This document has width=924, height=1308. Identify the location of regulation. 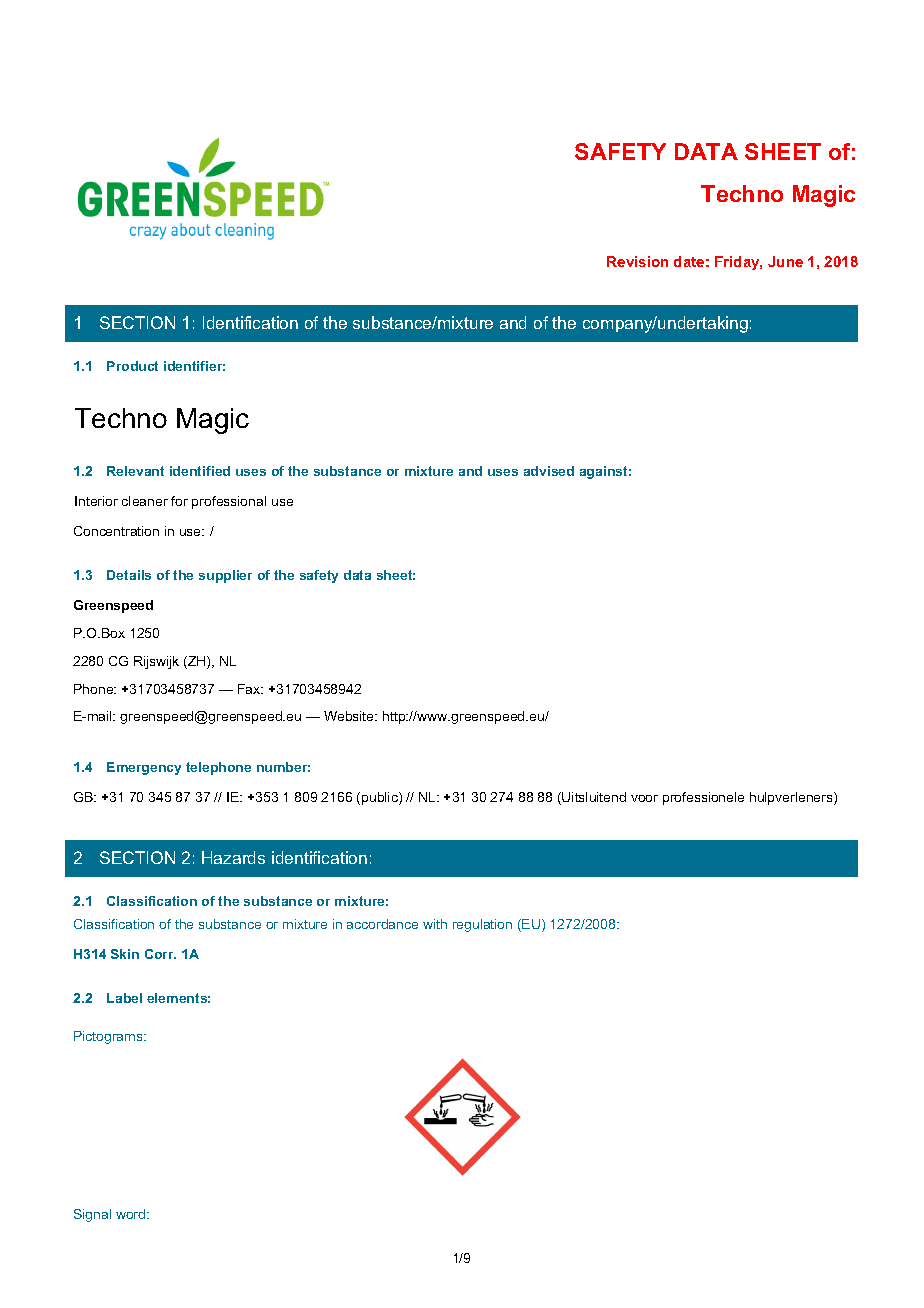
(482, 925).
